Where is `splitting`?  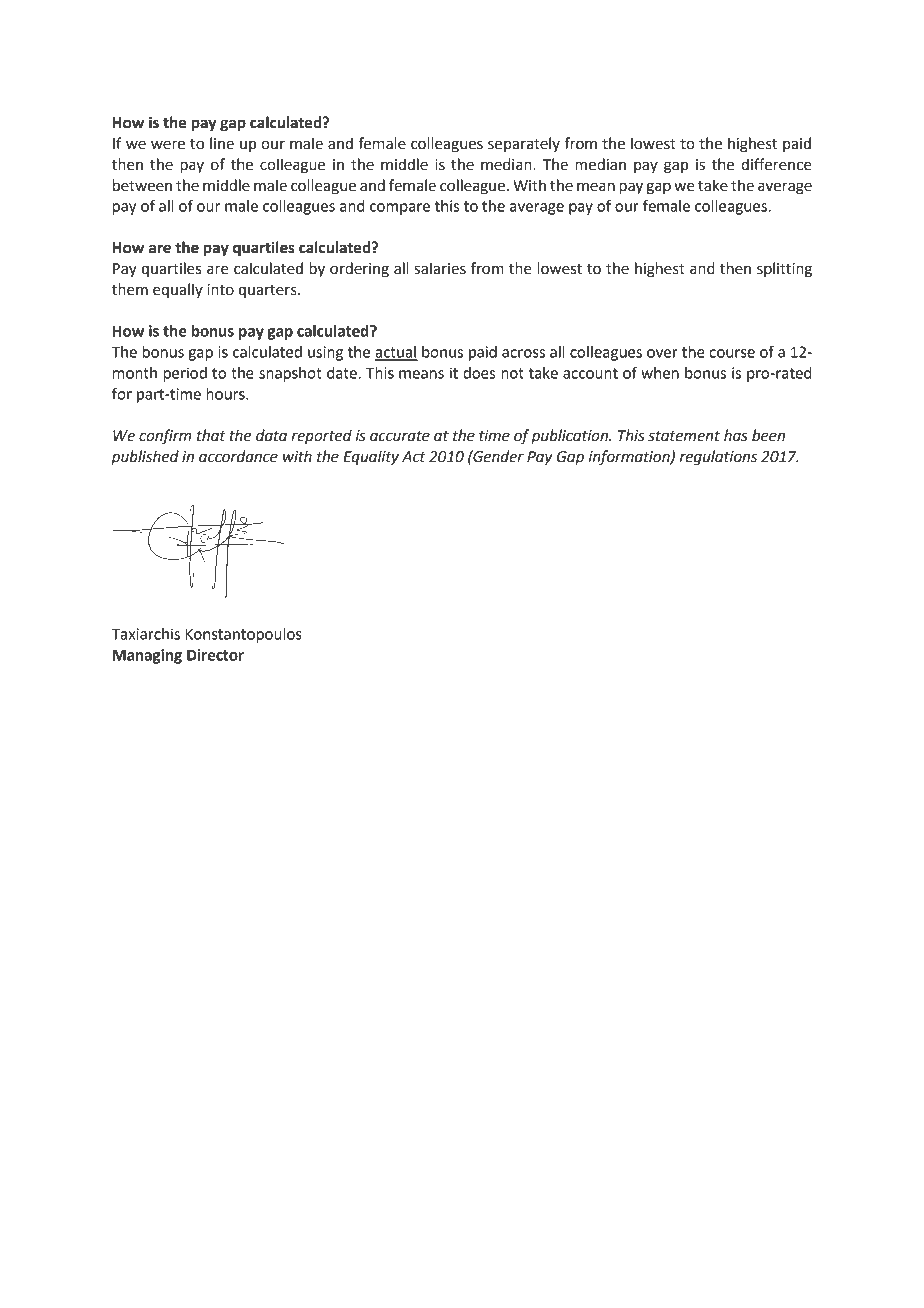
splitting is located at coordinates (784, 270).
